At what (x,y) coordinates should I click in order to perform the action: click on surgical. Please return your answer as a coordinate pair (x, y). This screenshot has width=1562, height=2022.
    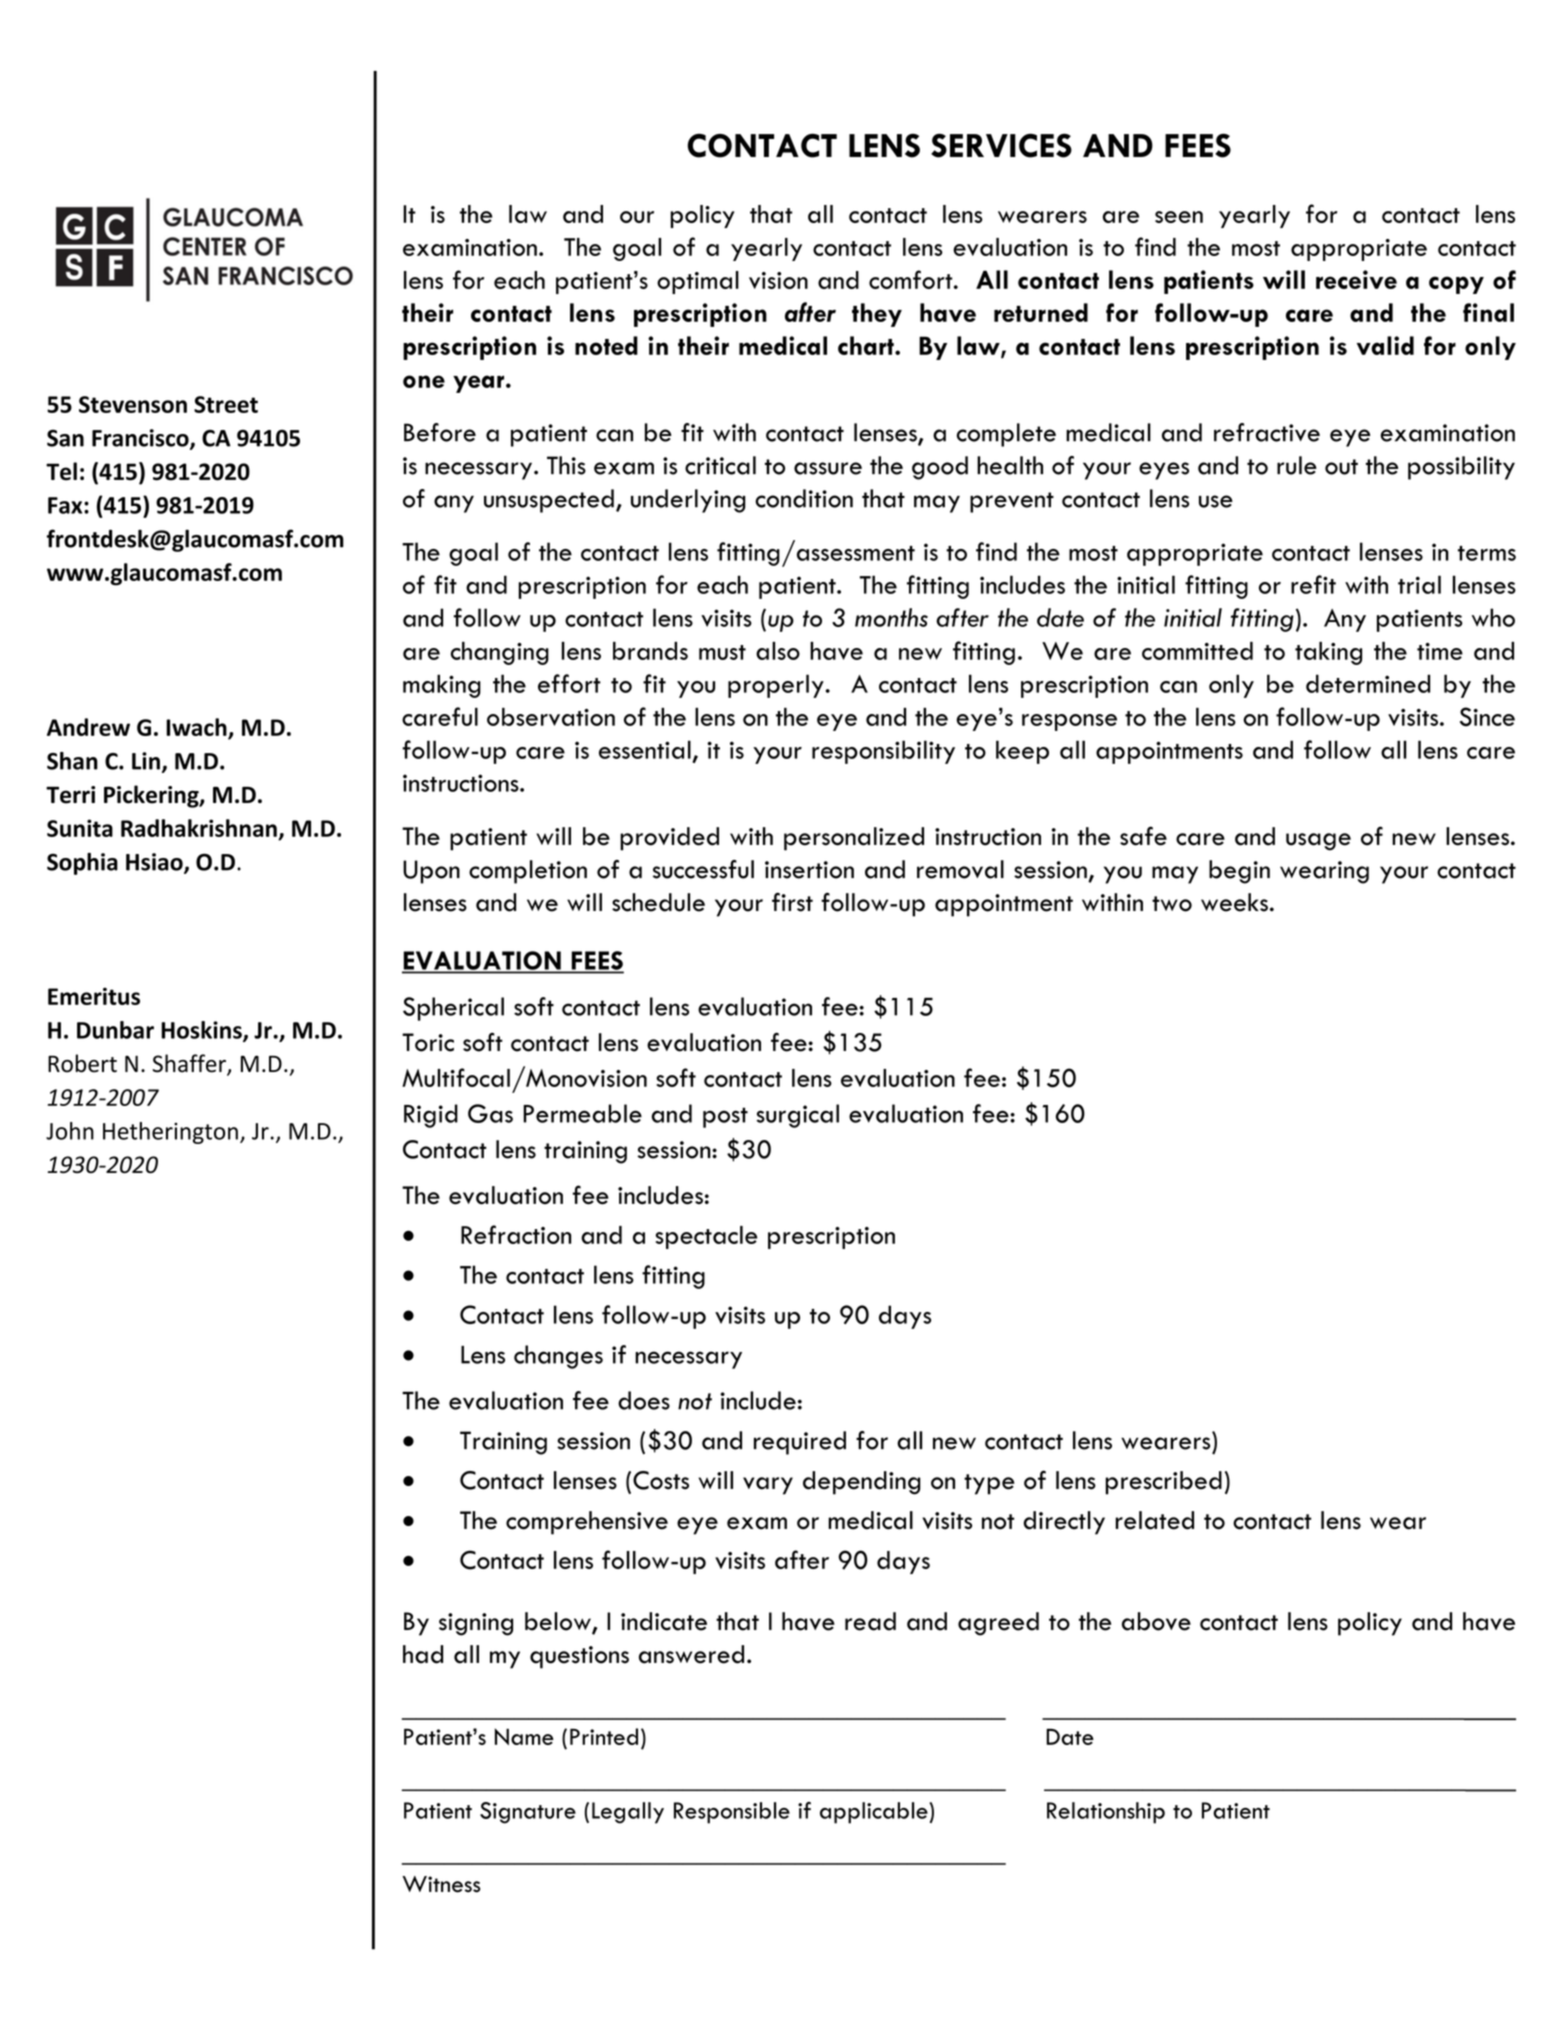
    Looking at the image, I should click on (797, 1116).
